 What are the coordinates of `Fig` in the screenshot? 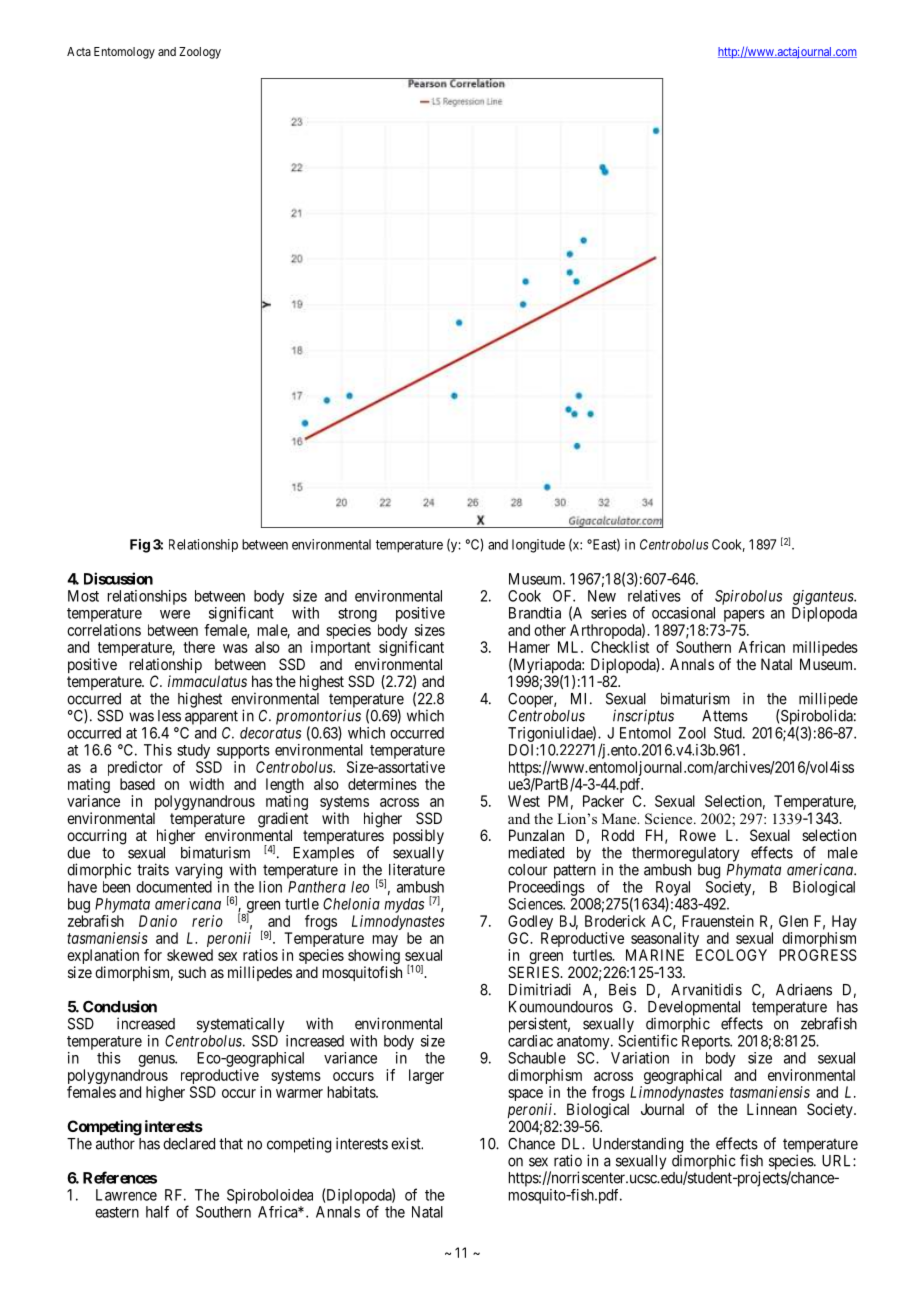 It's located at (140, 546).
